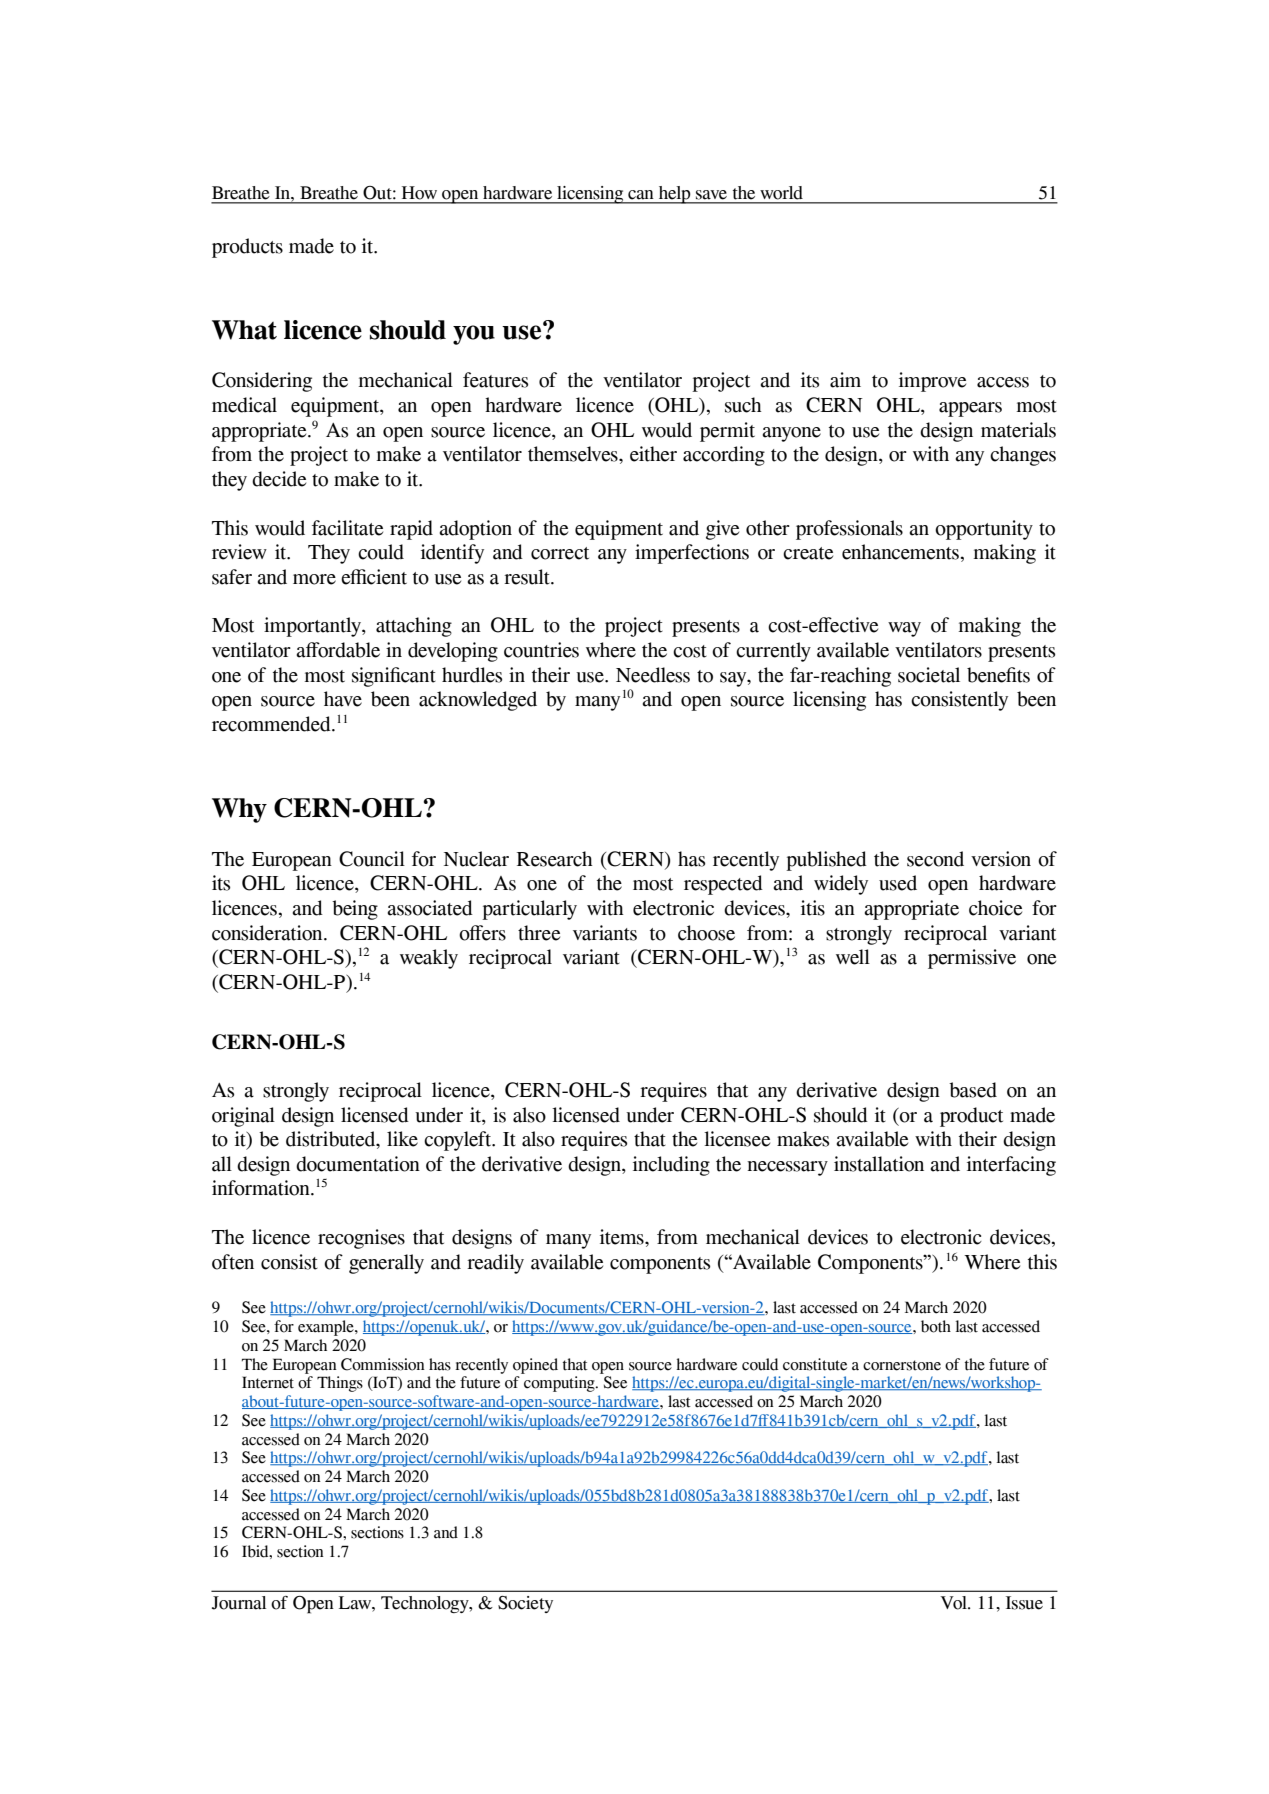 Image resolution: width=1269 pixels, height=1794 pixels. I want to click on Society, so click(525, 1604).
